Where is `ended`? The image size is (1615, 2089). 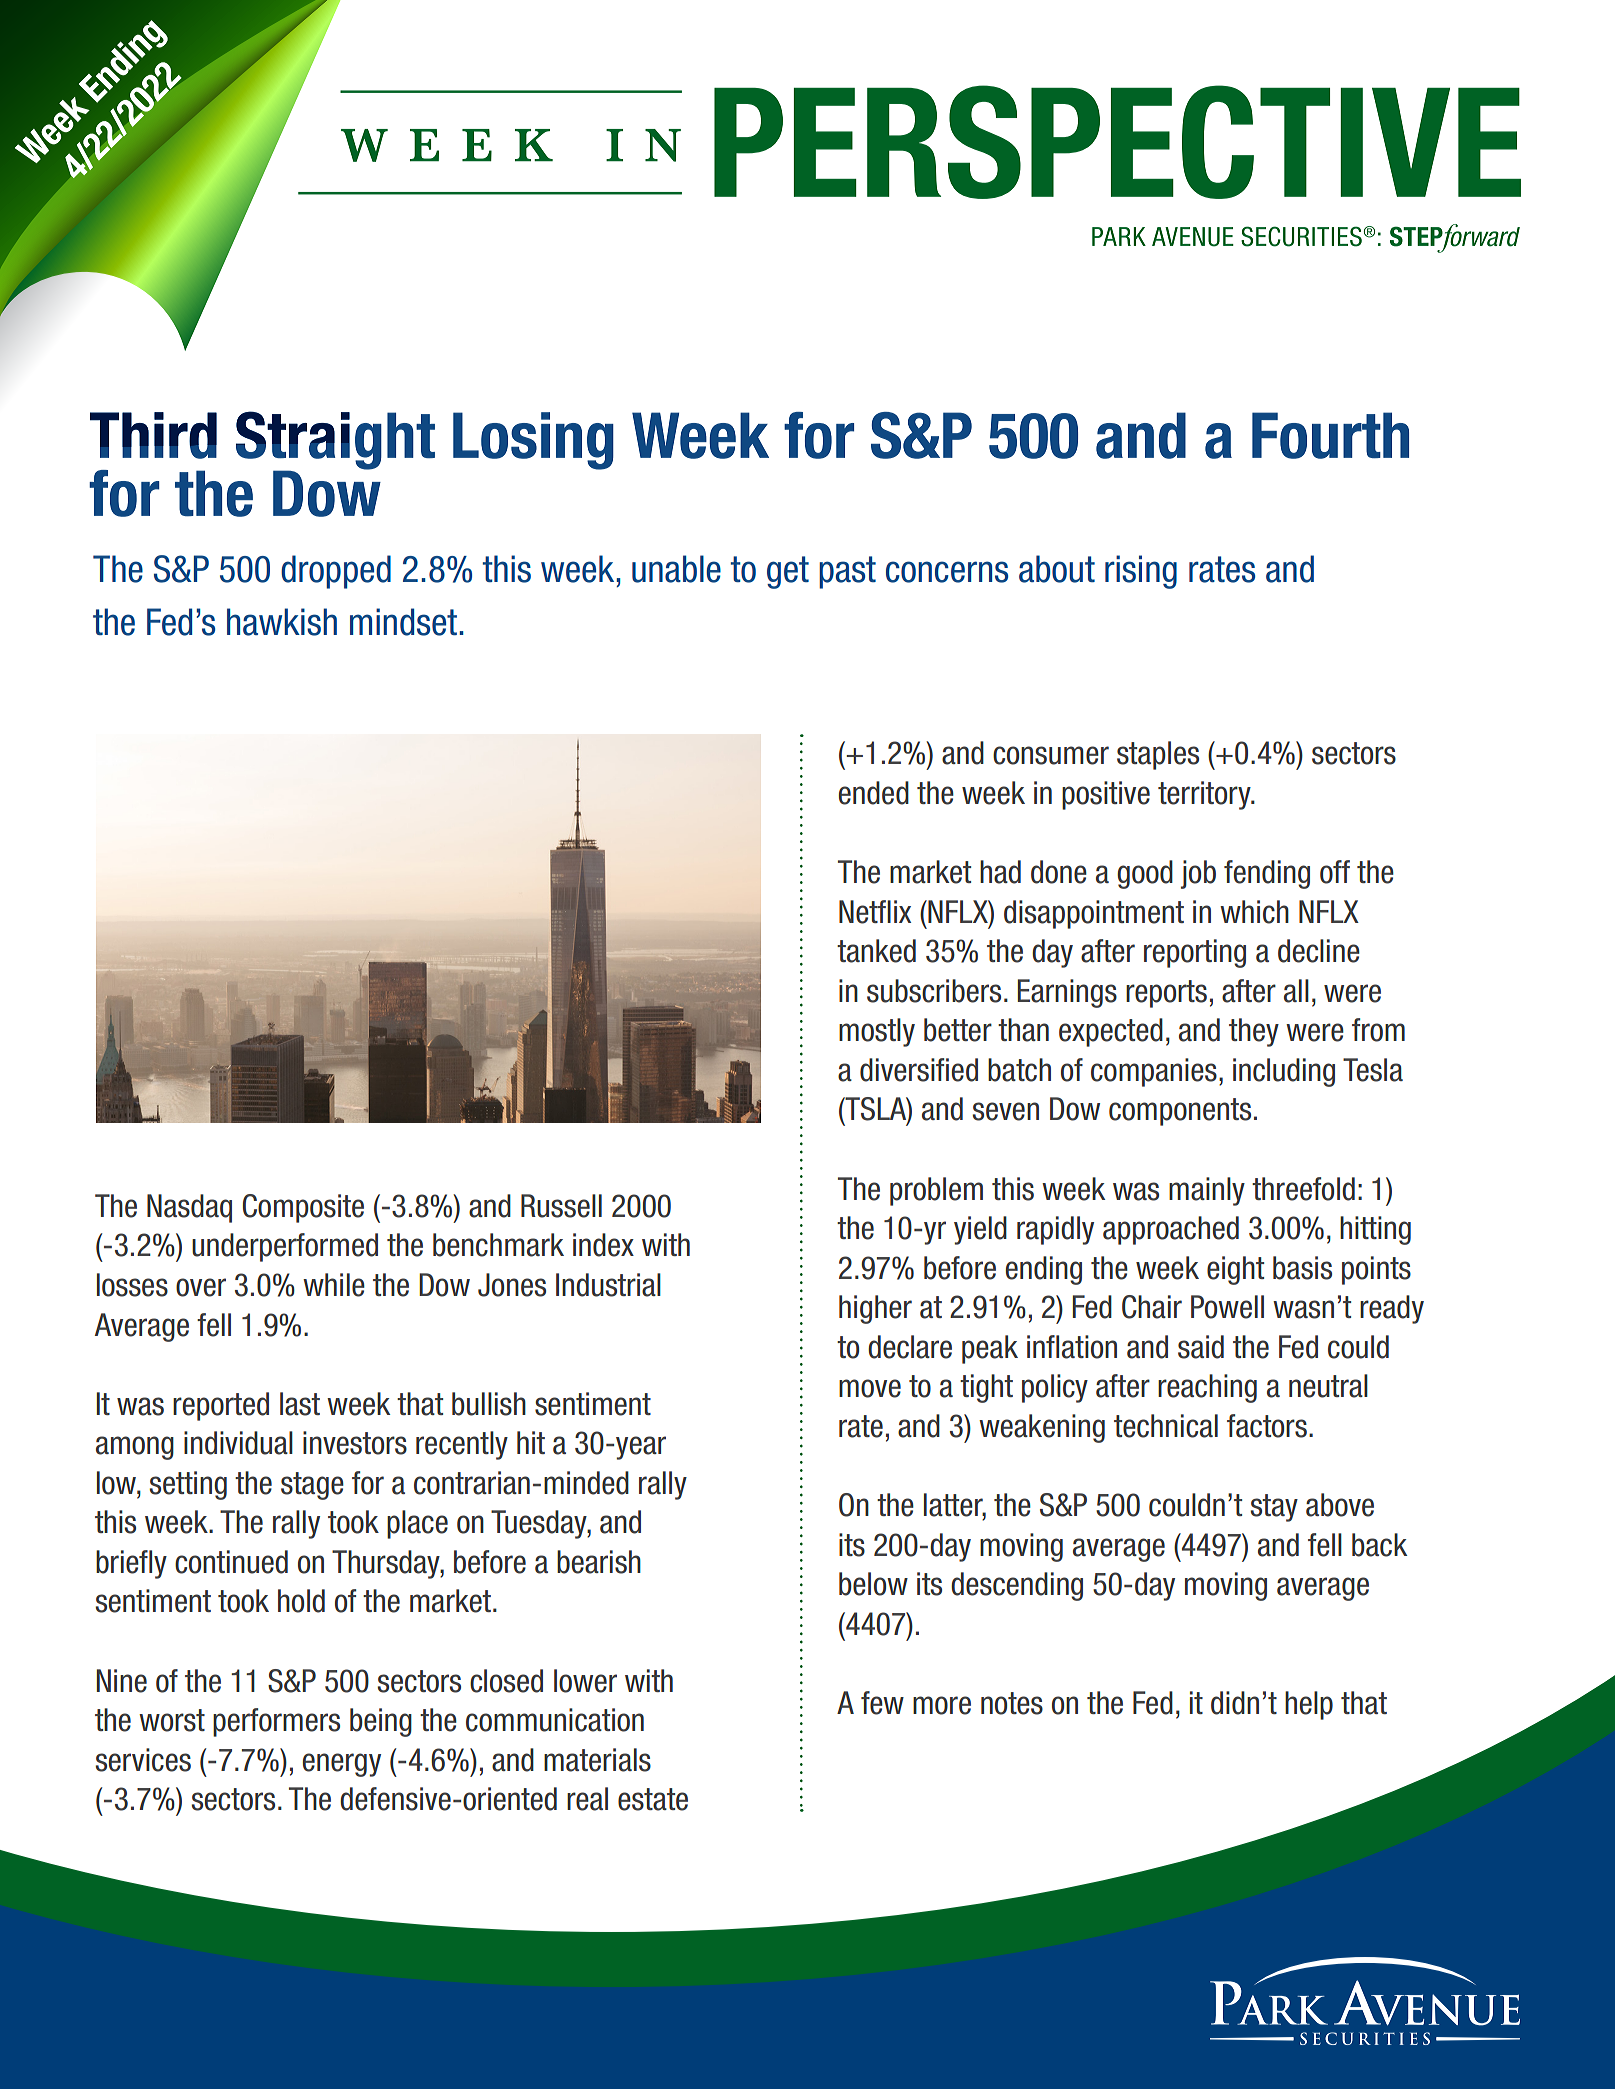
ended is located at coordinates (874, 793).
